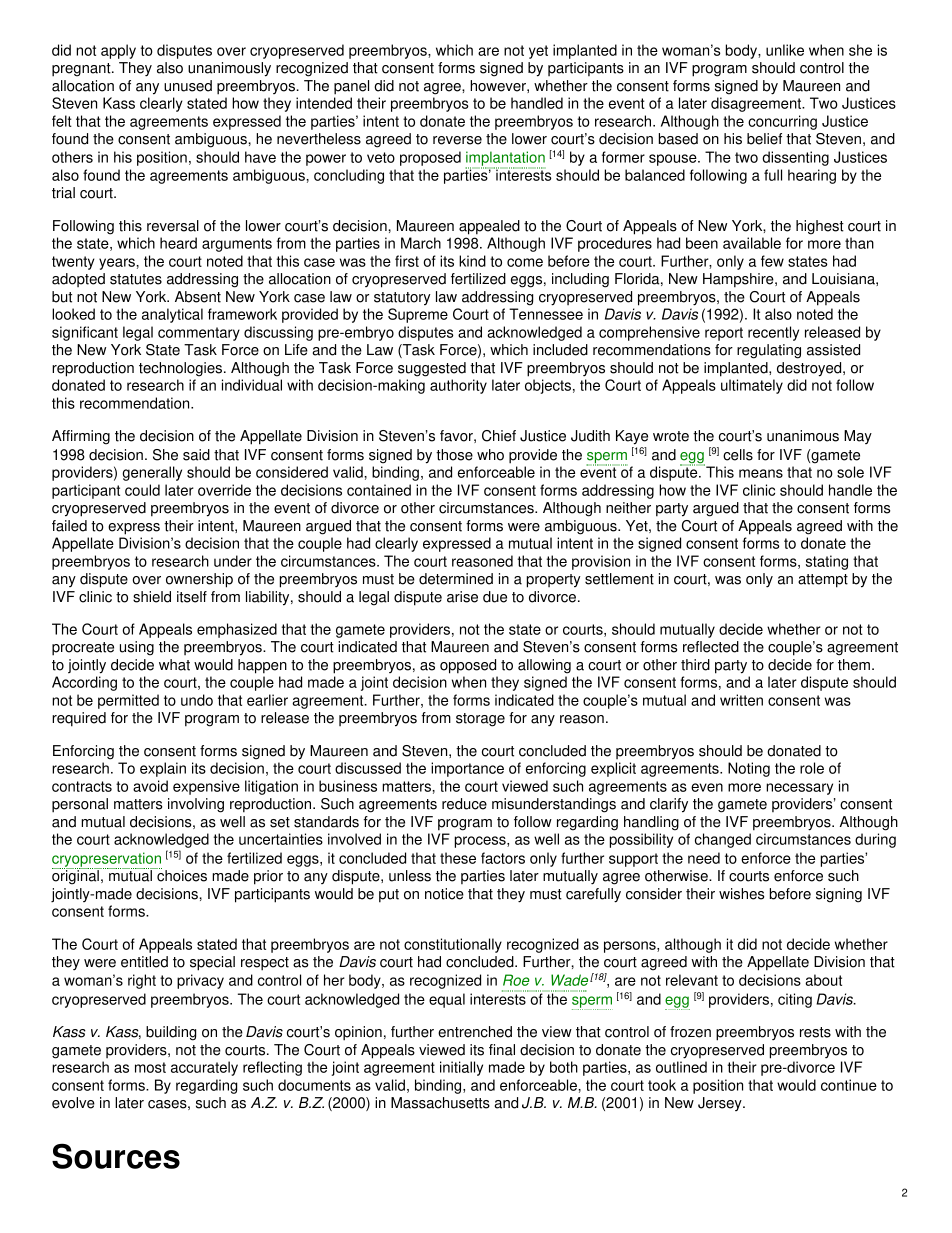 The height and width of the image is (1233, 952). What do you see at coordinates (199, 334) in the image?
I see `commentary` at bounding box center [199, 334].
